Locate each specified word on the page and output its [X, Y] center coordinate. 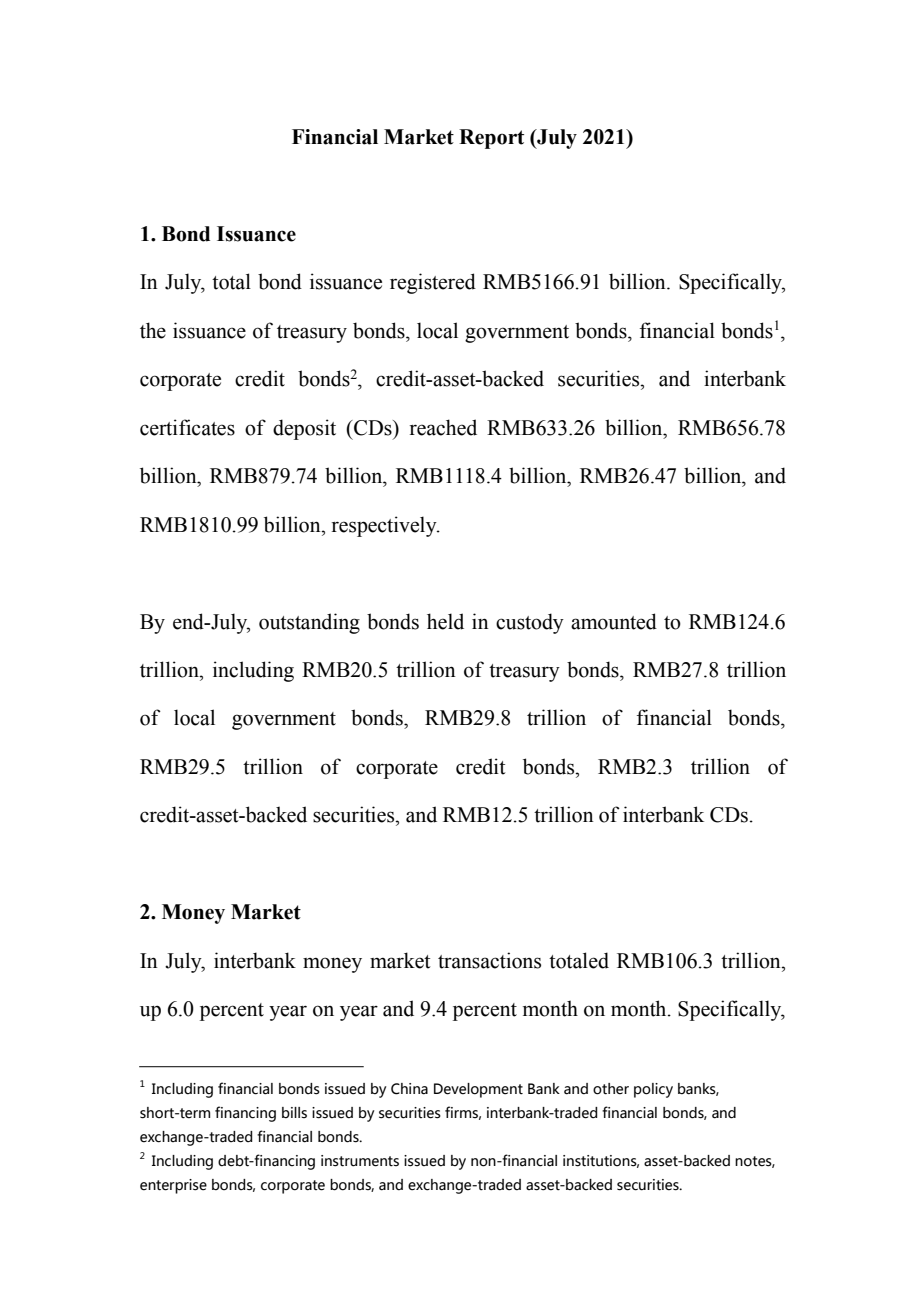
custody [530, 623]
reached [443, 427]
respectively [385, 526]
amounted [614, 621]
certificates [187, 427]
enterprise [173, 1186]
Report [491, 139]
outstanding [309, 623]
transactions [489, 960]
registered [433, 283]
